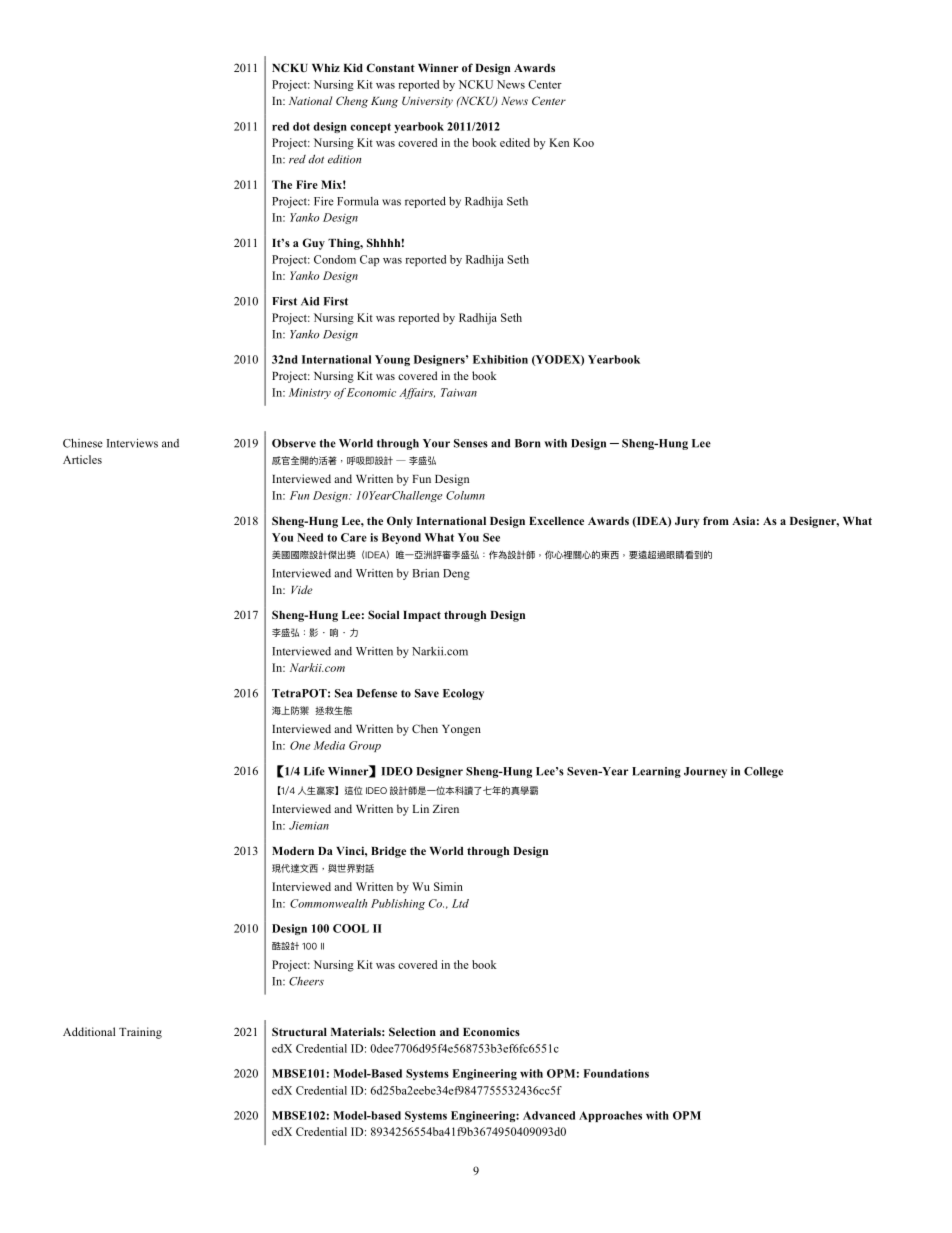 The image size is (952, 1233). I want to click on University, so click(427, 102).
